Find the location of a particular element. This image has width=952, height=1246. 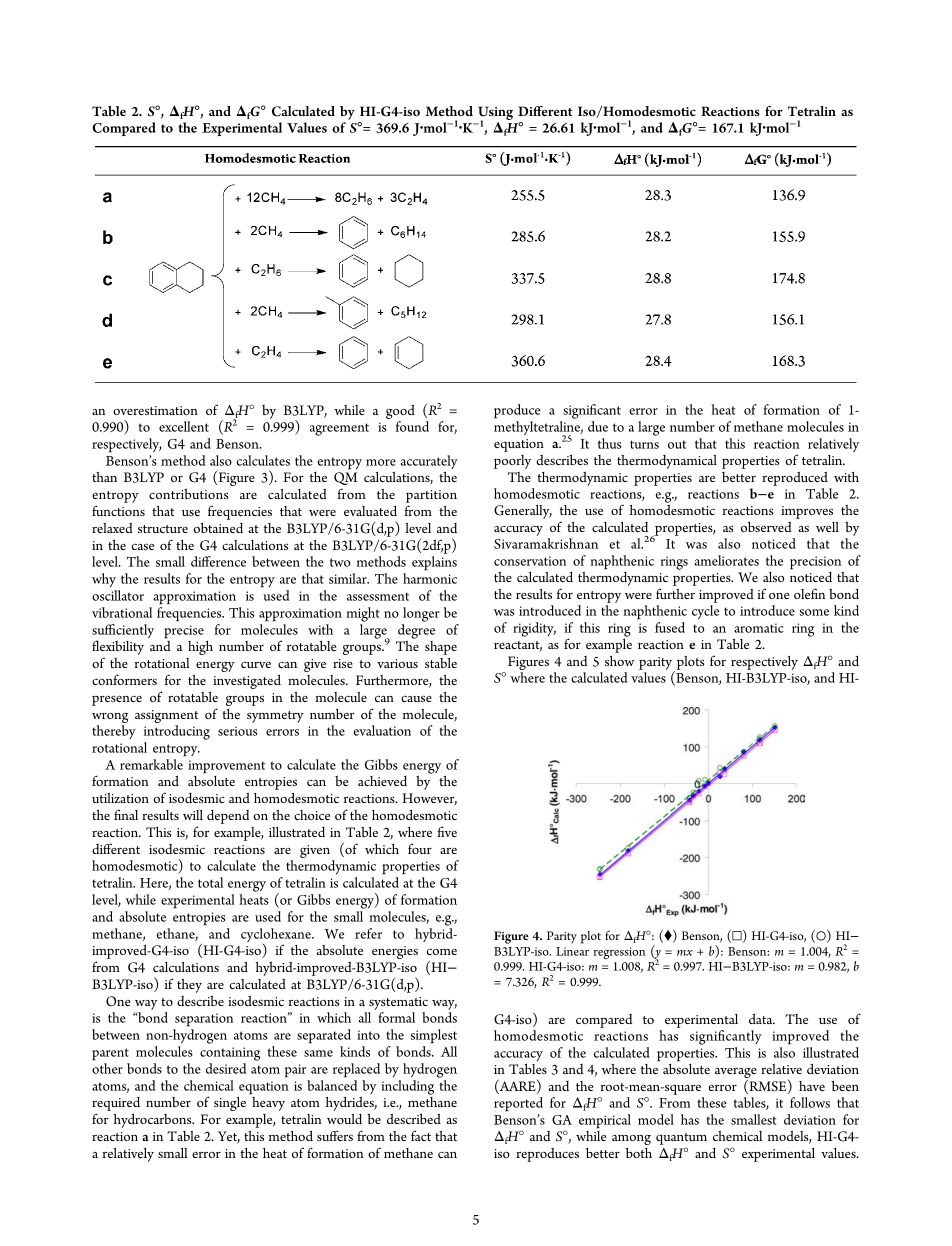

regression is located at coordinates (619, 953).
